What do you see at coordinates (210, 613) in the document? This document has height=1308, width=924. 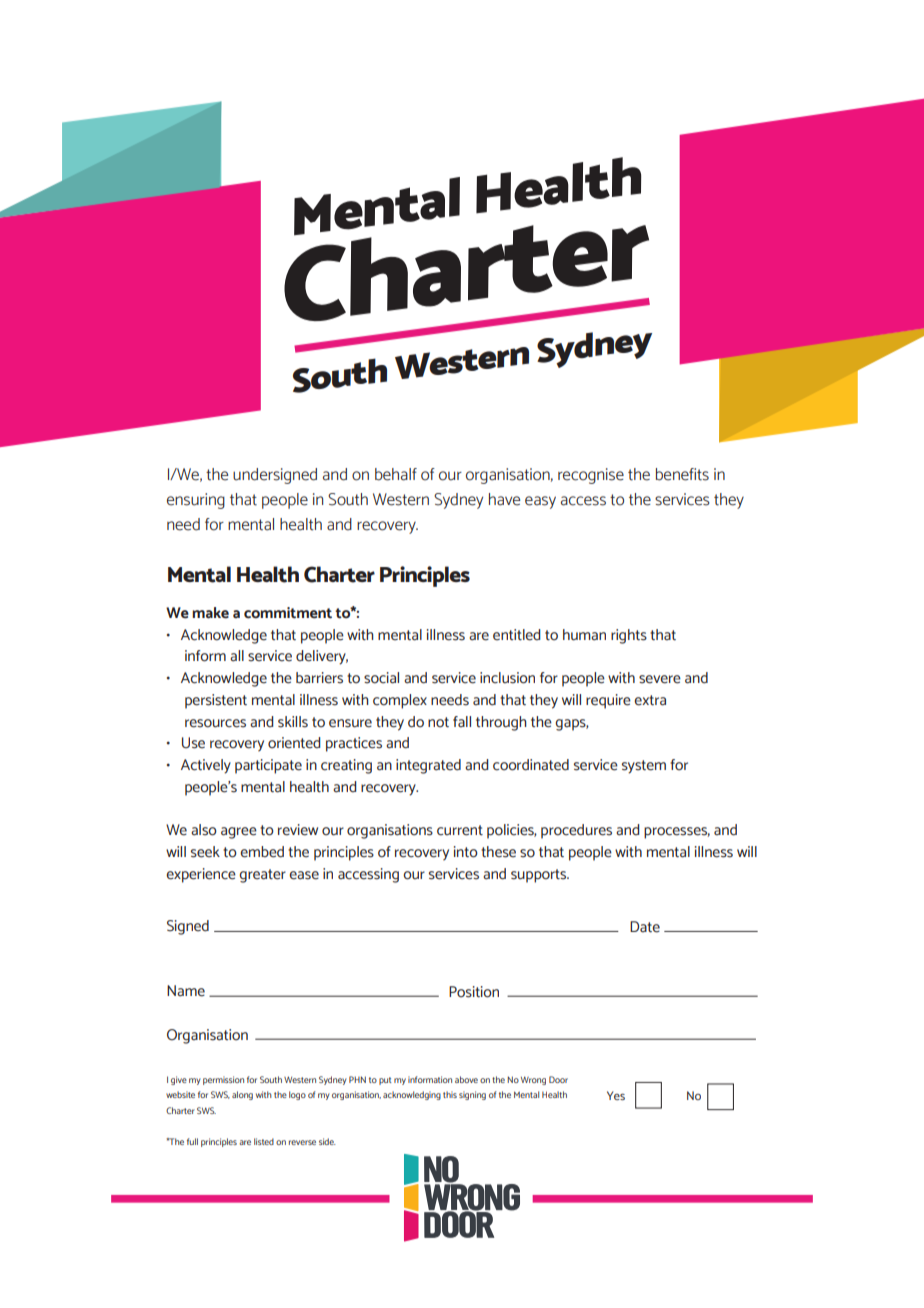 I see `make` at bounding box center [210, 613].
